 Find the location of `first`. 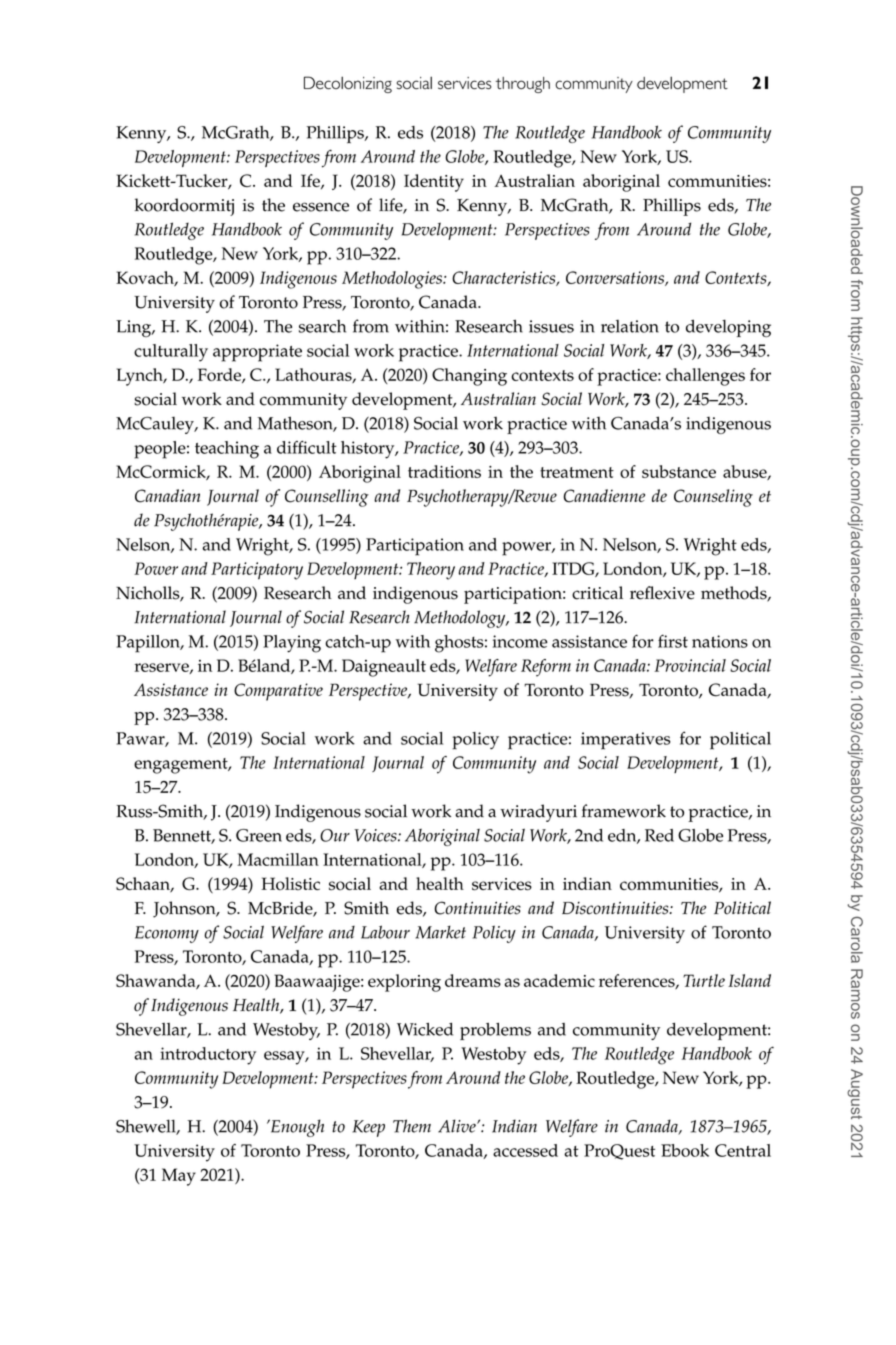

first is located at coordinates (673, 641).
